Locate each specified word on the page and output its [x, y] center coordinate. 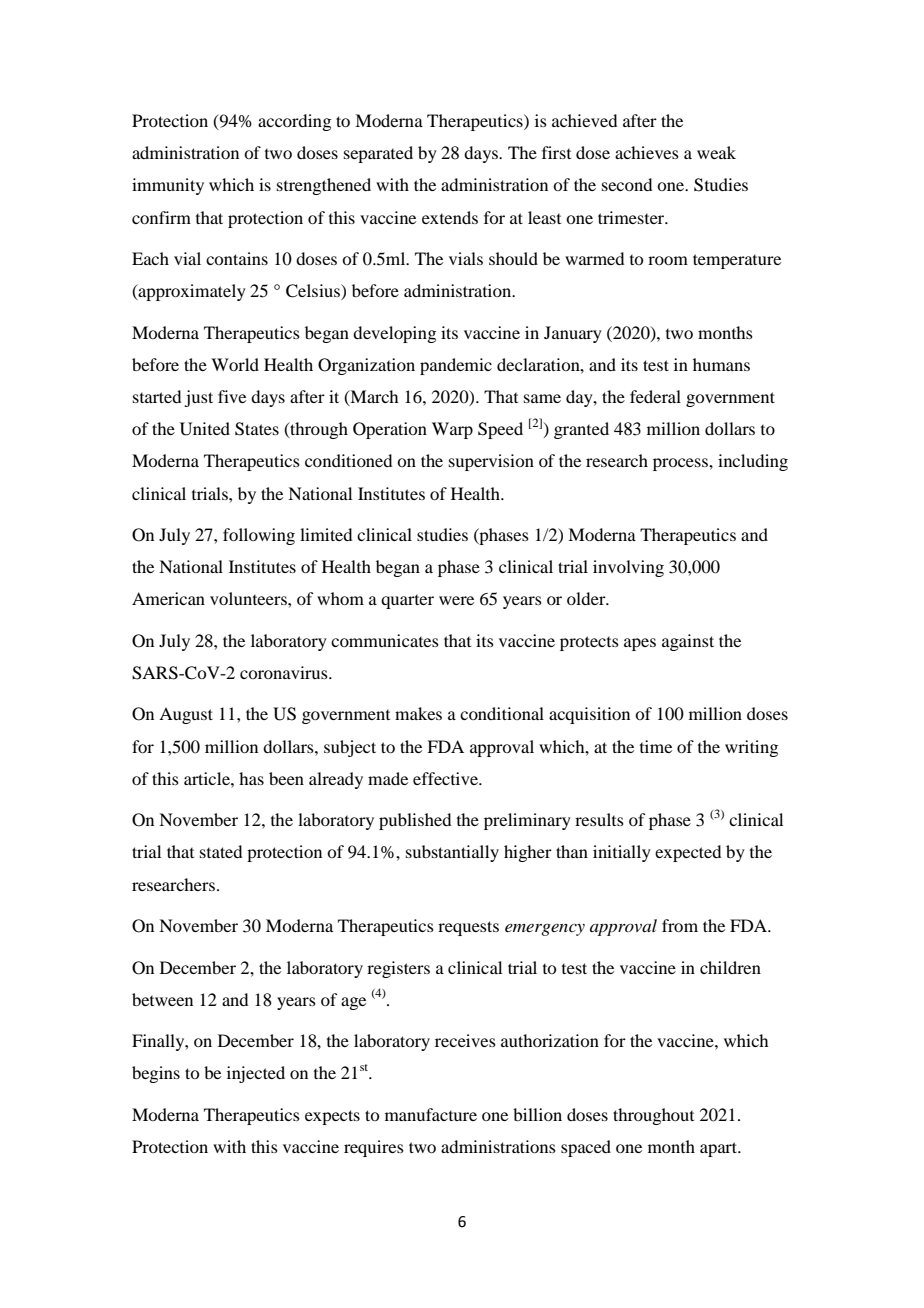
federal [655, 396]
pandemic [456, 366]
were [456, 600]
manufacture [431, 1114]
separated [378, 154]
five [232, 396]
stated [221, 851]
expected [688, 853]
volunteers [249, 598]
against [688, 642]
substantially [452, 853]
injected [256, 1074]
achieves [647, 152]
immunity [168, 186]
